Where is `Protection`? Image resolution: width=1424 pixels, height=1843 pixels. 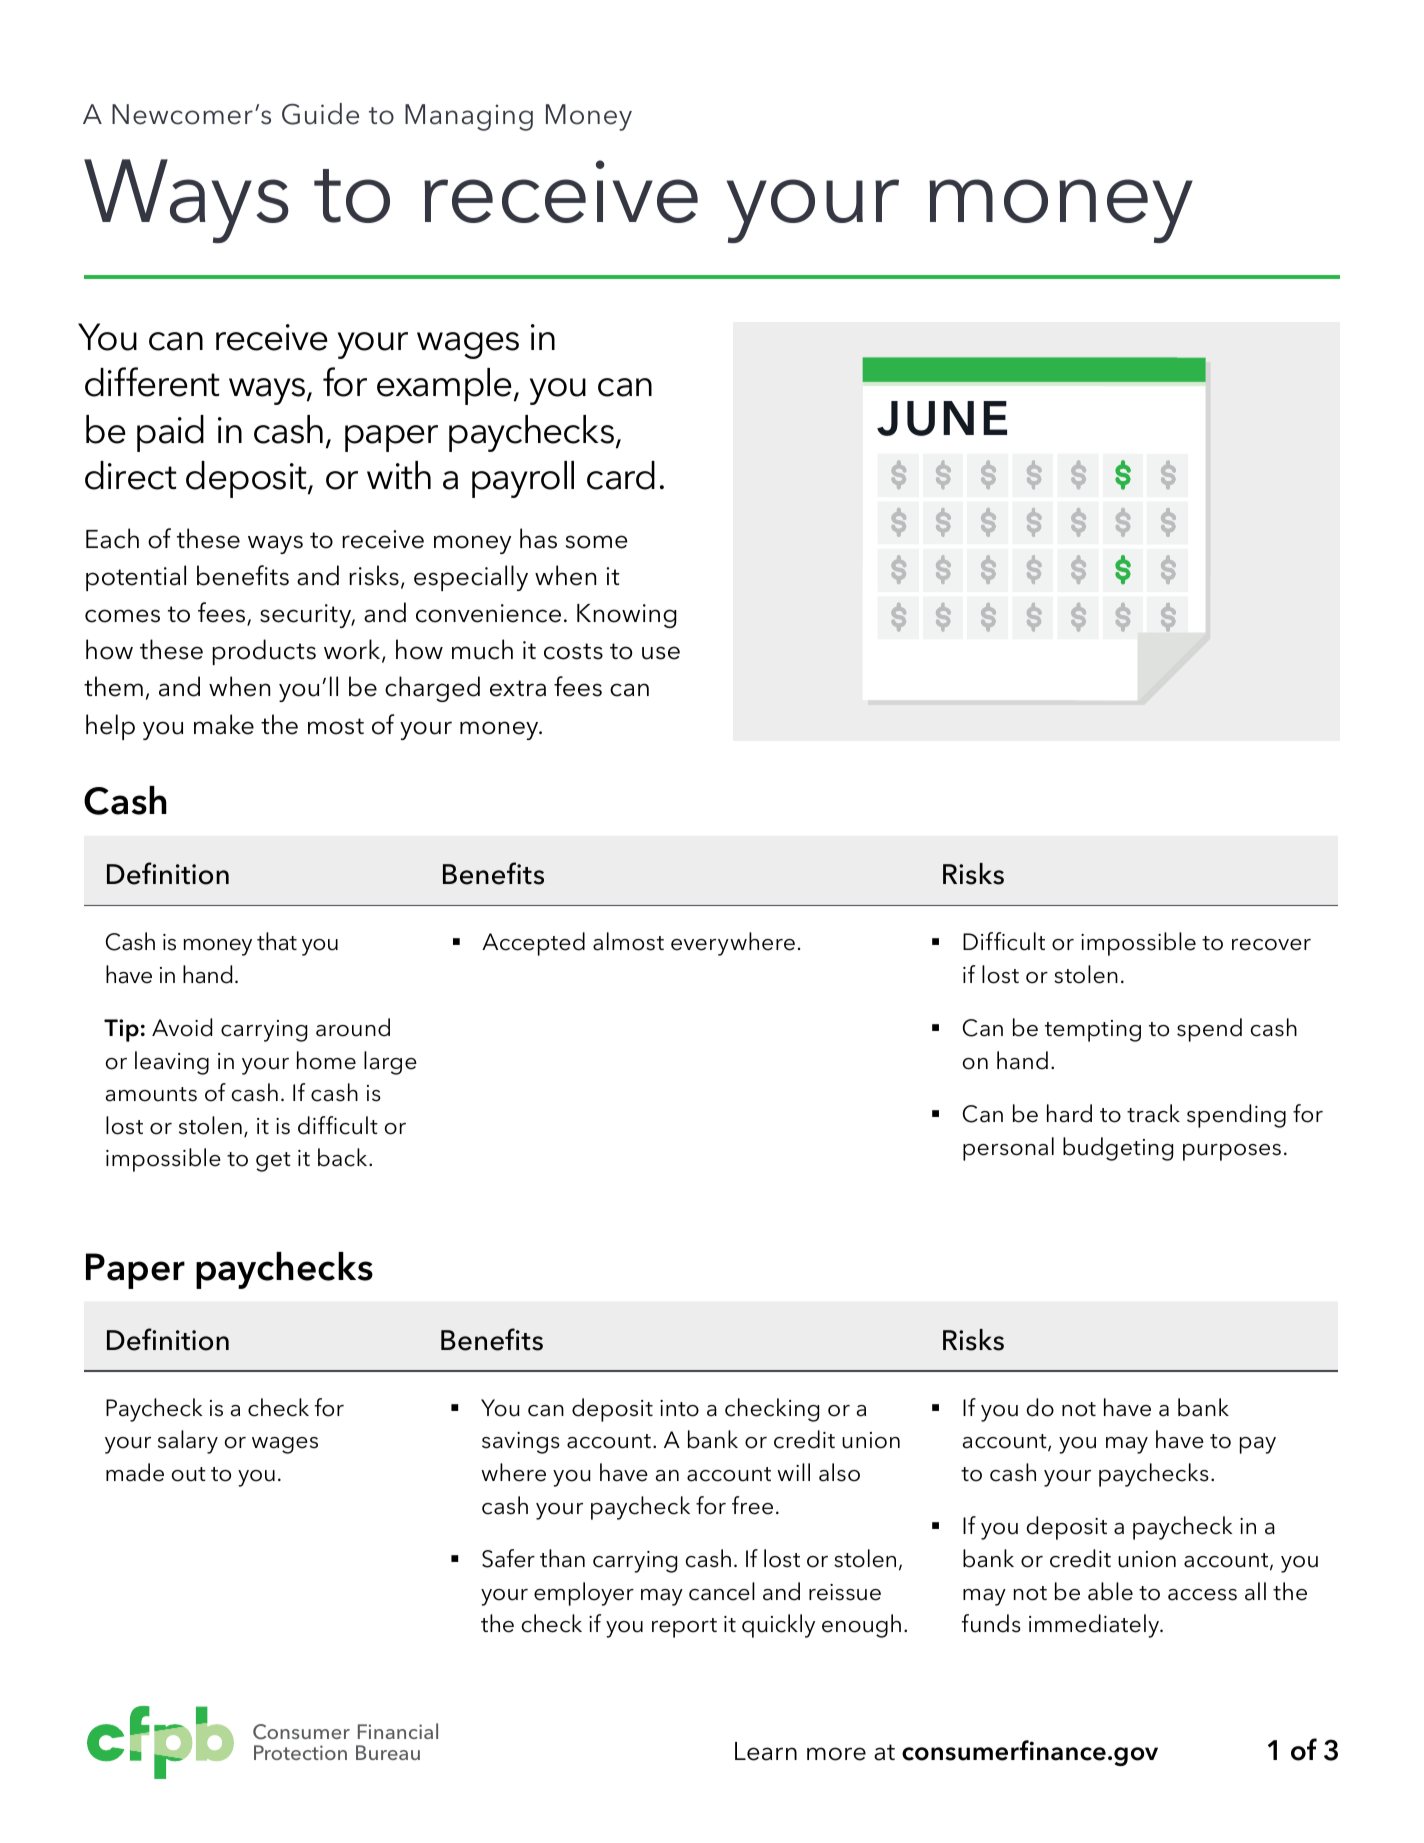 Protection is located at coordinates (300, 1752).
